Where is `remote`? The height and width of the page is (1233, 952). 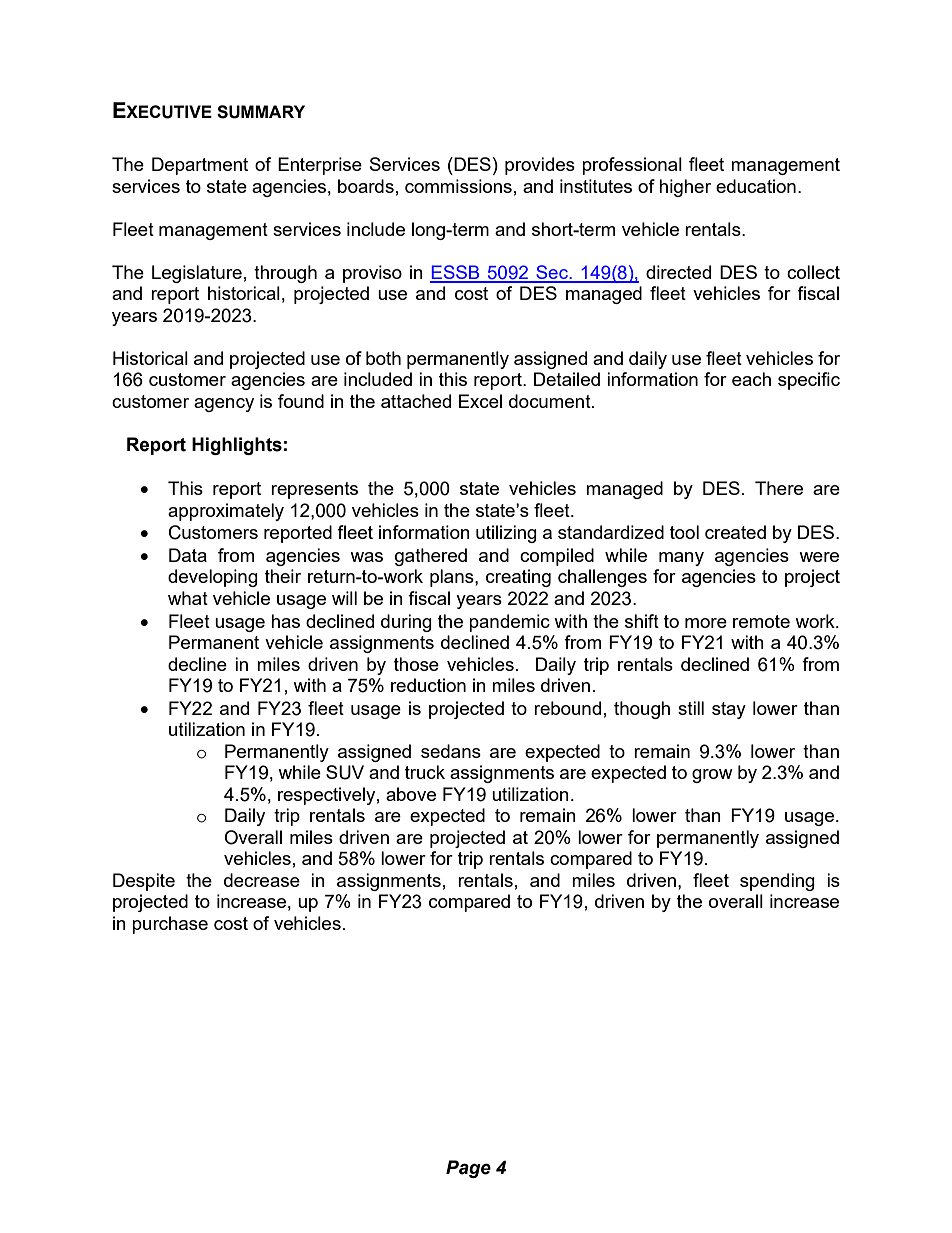
remote is located at coordinates (761, 621).
